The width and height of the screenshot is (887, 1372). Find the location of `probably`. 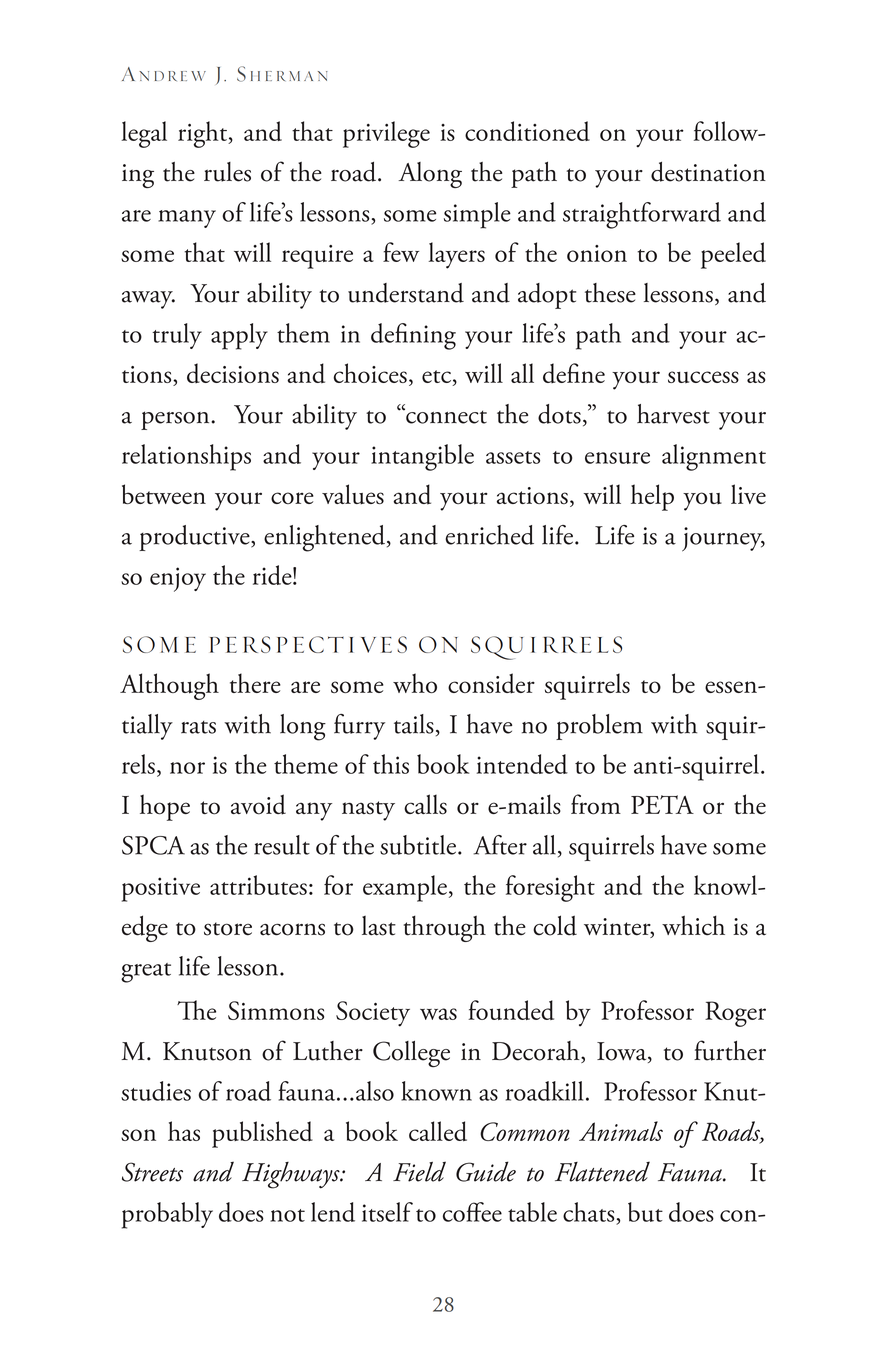

probably is located at coordinates (167, 1215).
